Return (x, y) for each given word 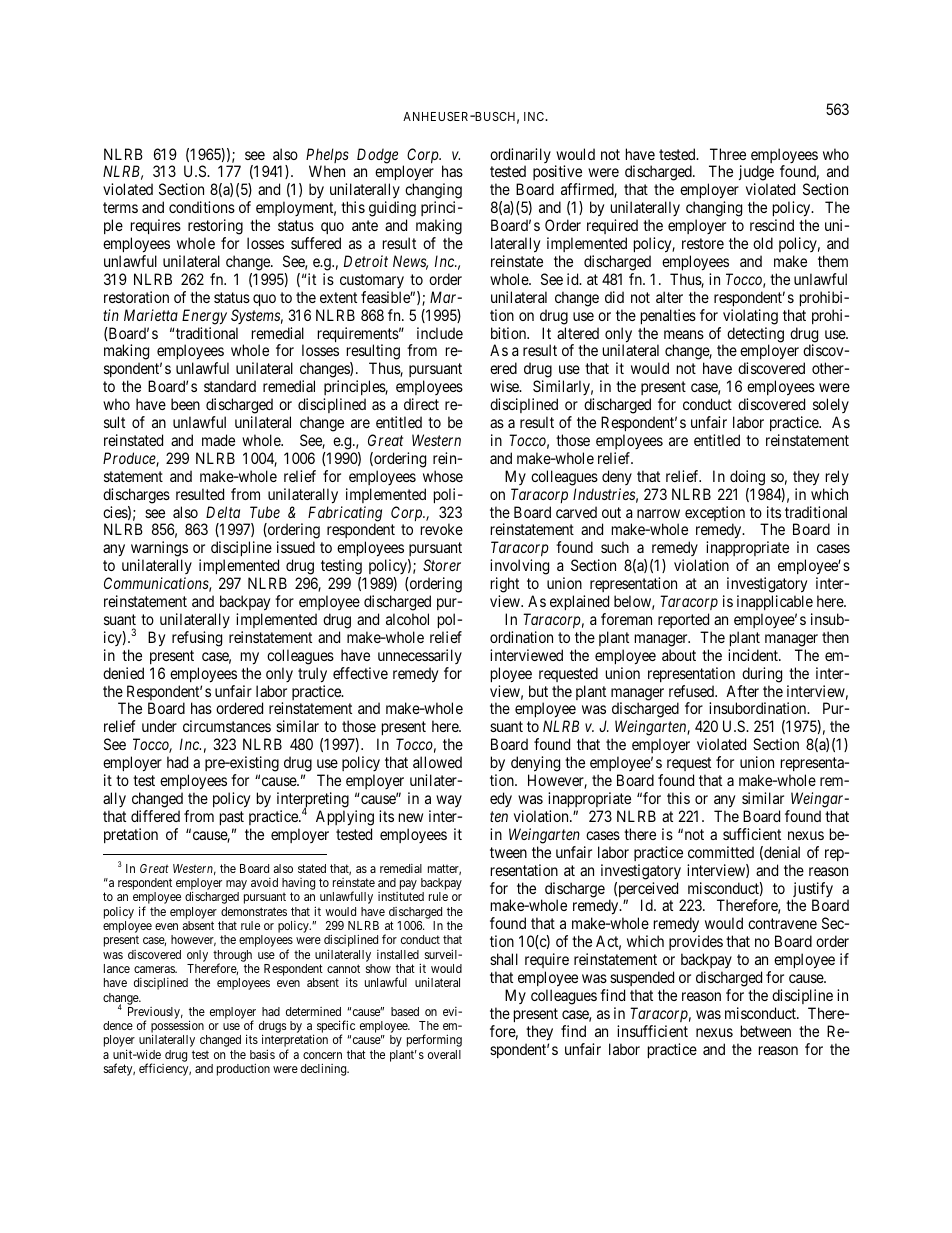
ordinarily (520, 157)
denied (123, 673)
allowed (437, 762)
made (218, 440)
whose (443, 476)
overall (444, 1054)
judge (756, 174)
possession (177, 1028)
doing (747, 478)
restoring (215, 228)
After (742, 691)
